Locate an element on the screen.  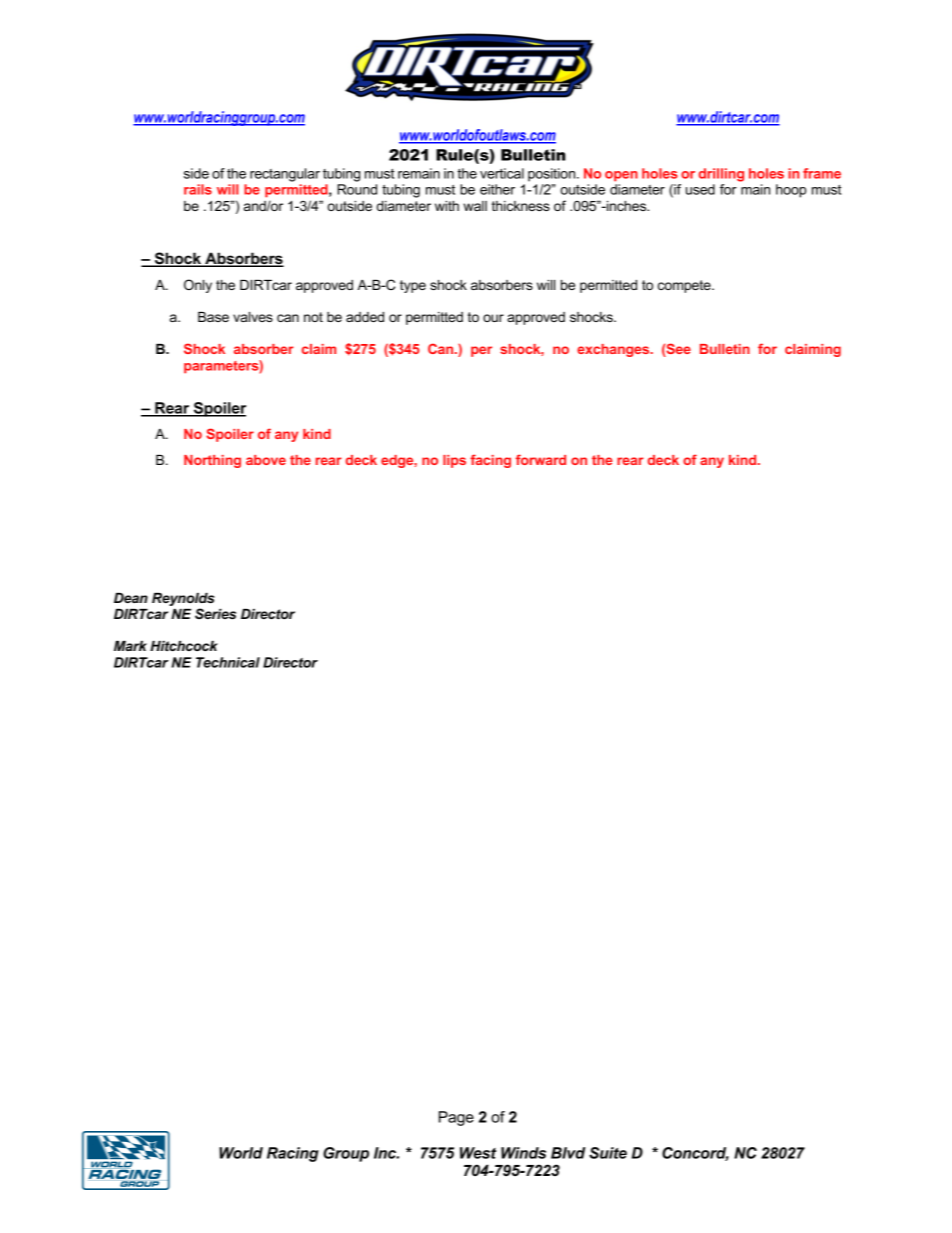
Series is located at coordinates (215, 613).
